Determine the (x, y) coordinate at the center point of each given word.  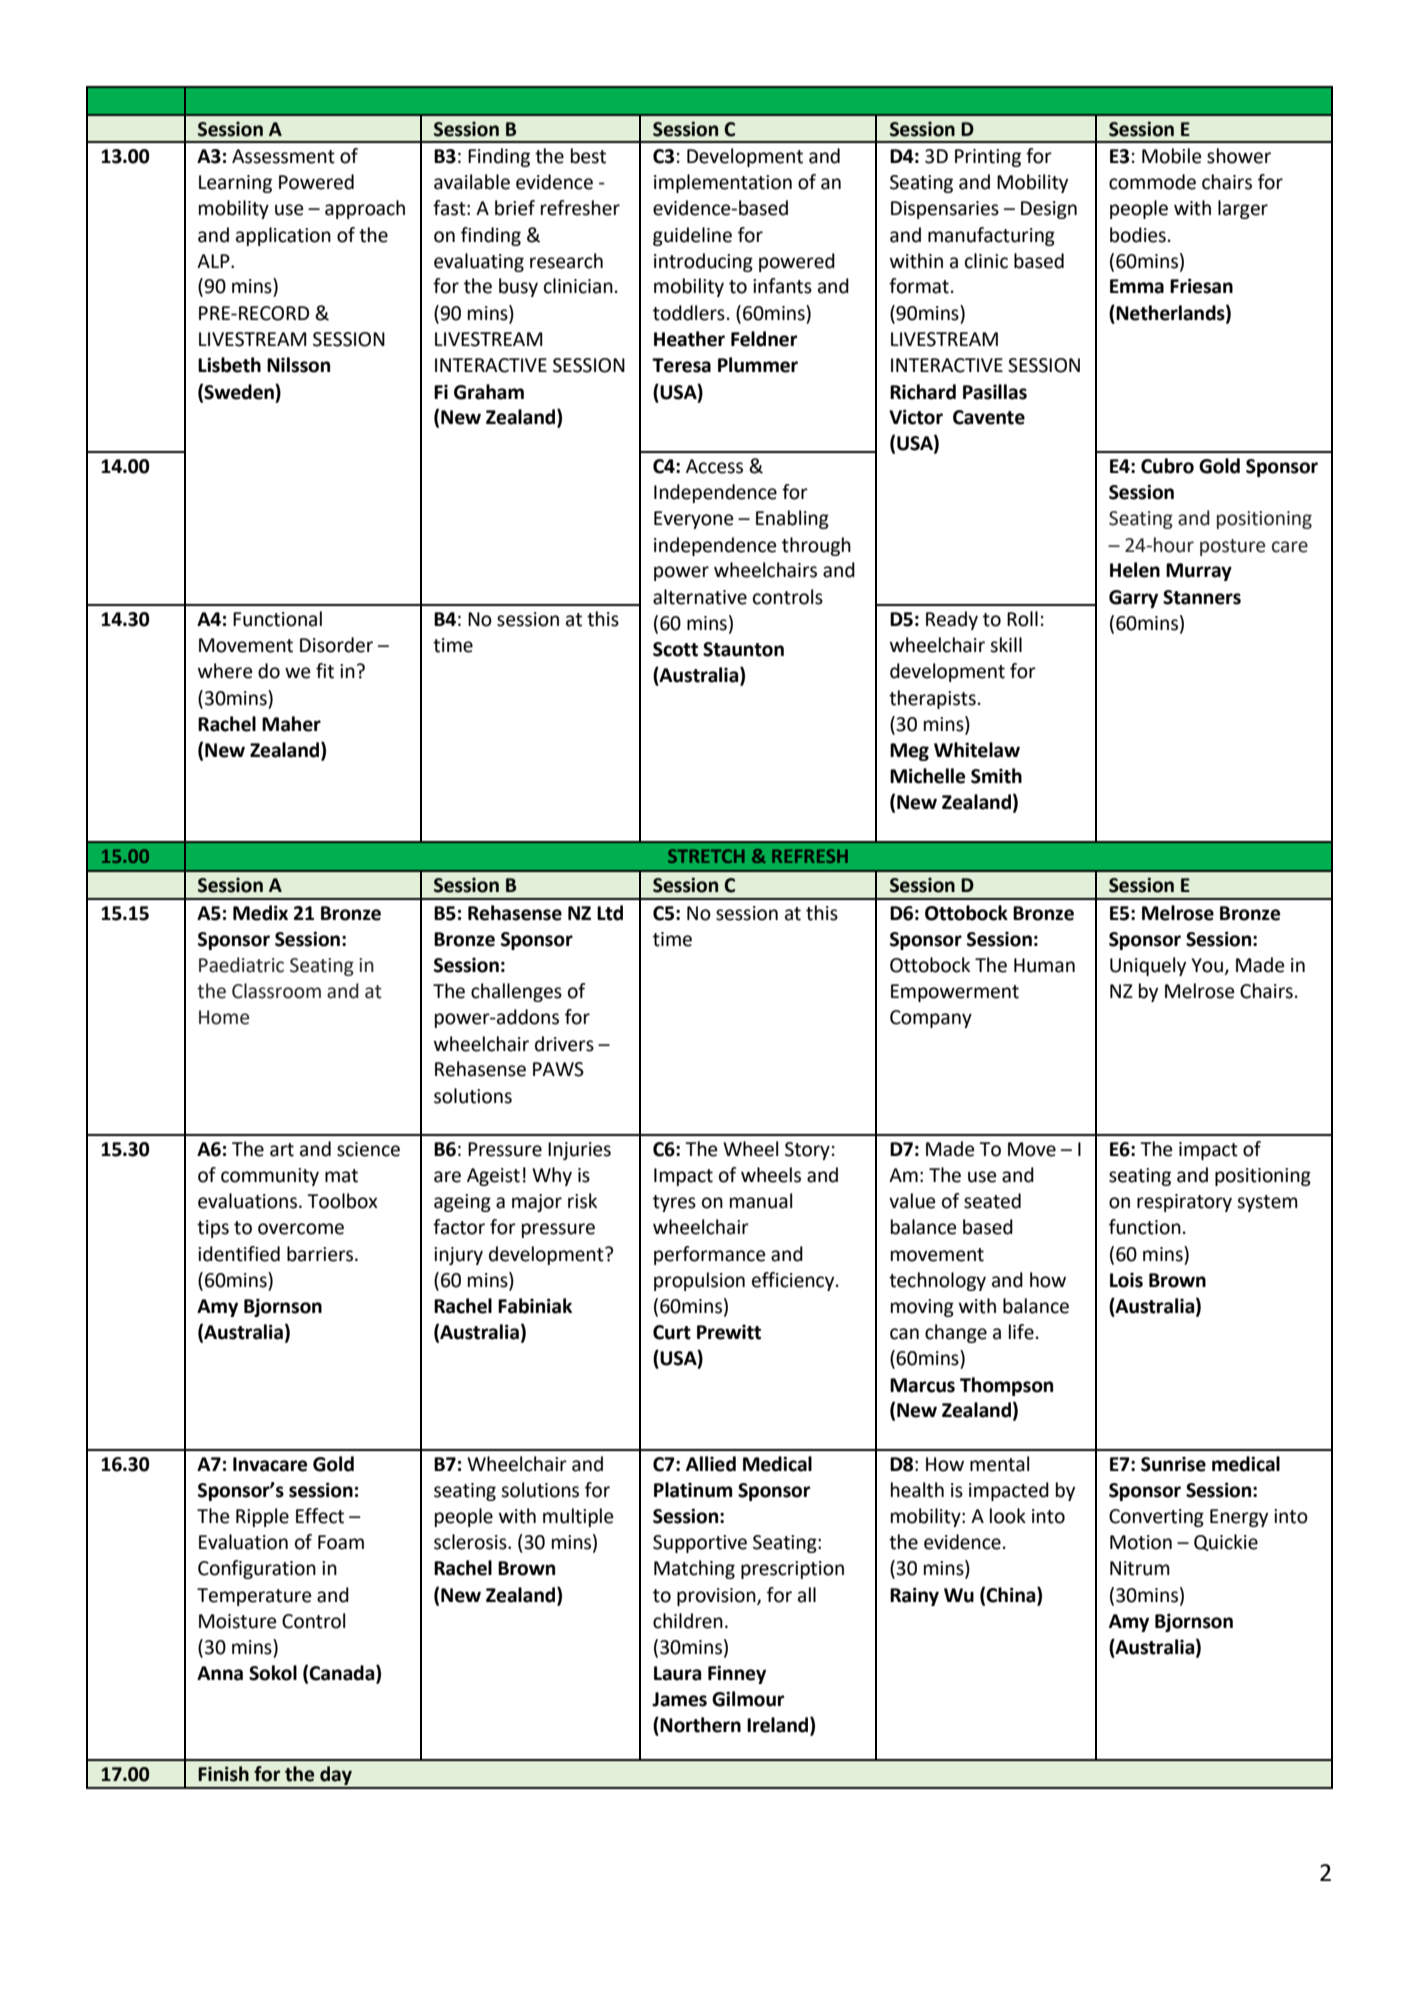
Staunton (743, 649)
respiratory (1184, 1203)
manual (761, 1201)
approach (365, 209)
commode (1152, 182)
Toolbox (342, 1201)
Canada (343, 1674)
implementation (723, 183)
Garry (1133, 599)
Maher (291, 724)
